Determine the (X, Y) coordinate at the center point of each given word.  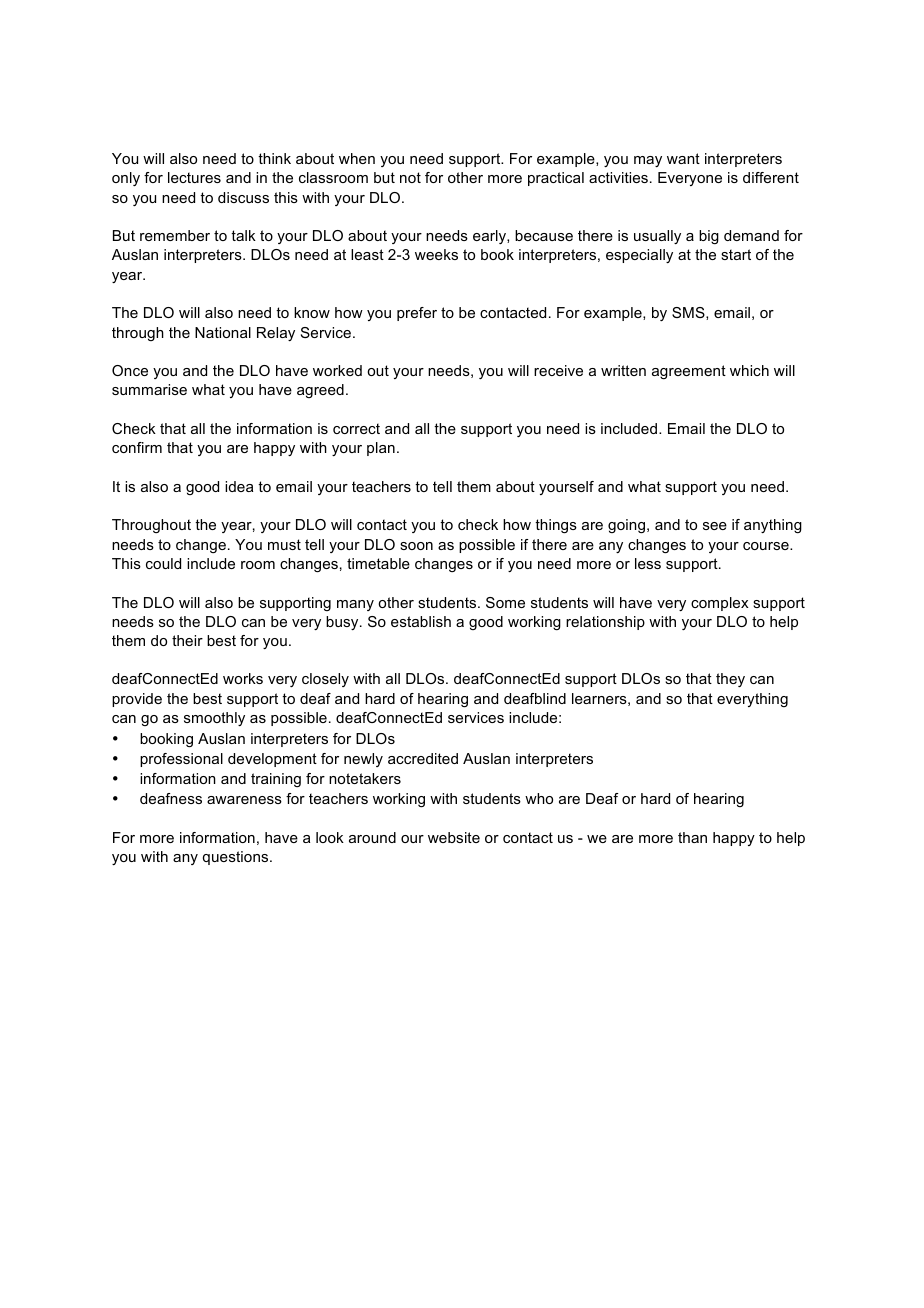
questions (237, 858)
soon (416, 546)
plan (381, 449)
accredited (423, 758)
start (736, 254)
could (163, 563)
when (357, 158)
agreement (689, 372)
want (683, 158)
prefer (417, 314)
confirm (137, 447)
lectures (194, 177)
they (730, 680)
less (648, 563)
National (223, 332)
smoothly (214, 719)
